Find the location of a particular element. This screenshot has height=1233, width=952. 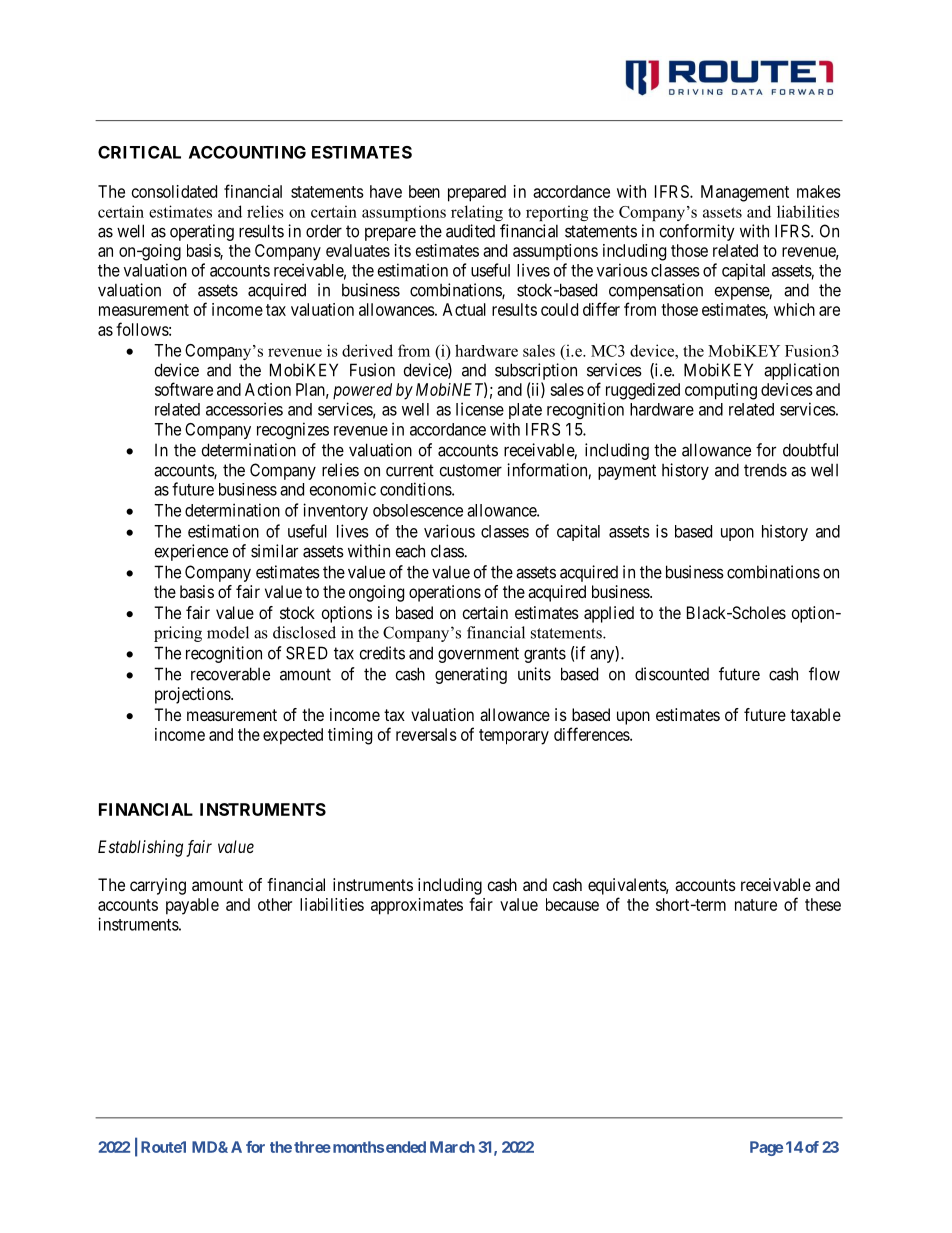

three is located at coordinates (312, 1147).
